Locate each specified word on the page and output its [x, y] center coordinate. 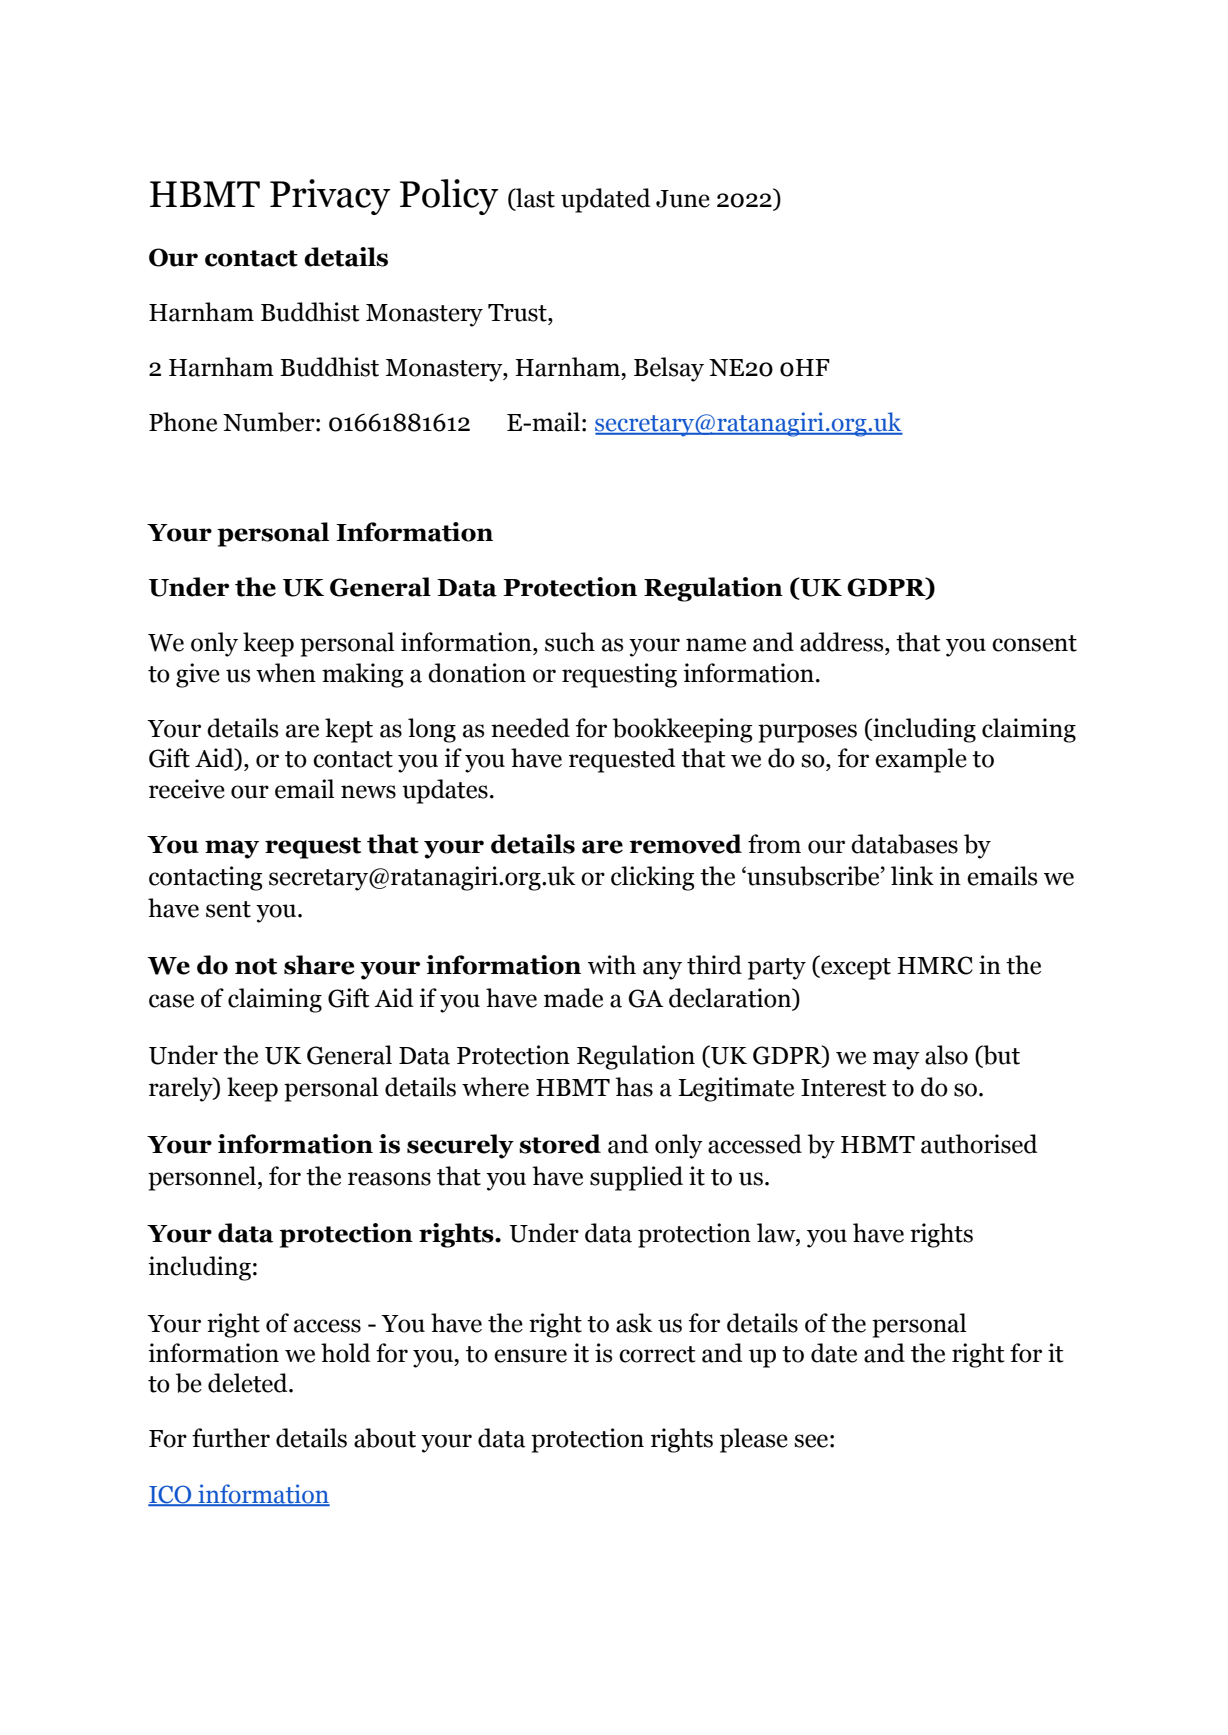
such [570, 642]
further [231, 1438]
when [286, 673]
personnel [203, 1178]
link [912, 875]
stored [560, 1144]
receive [187, 789]
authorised [979, 1144]
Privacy [330, 197]
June [683, 199]
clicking [653, 878]
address [843, 642]
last [534, 199]
